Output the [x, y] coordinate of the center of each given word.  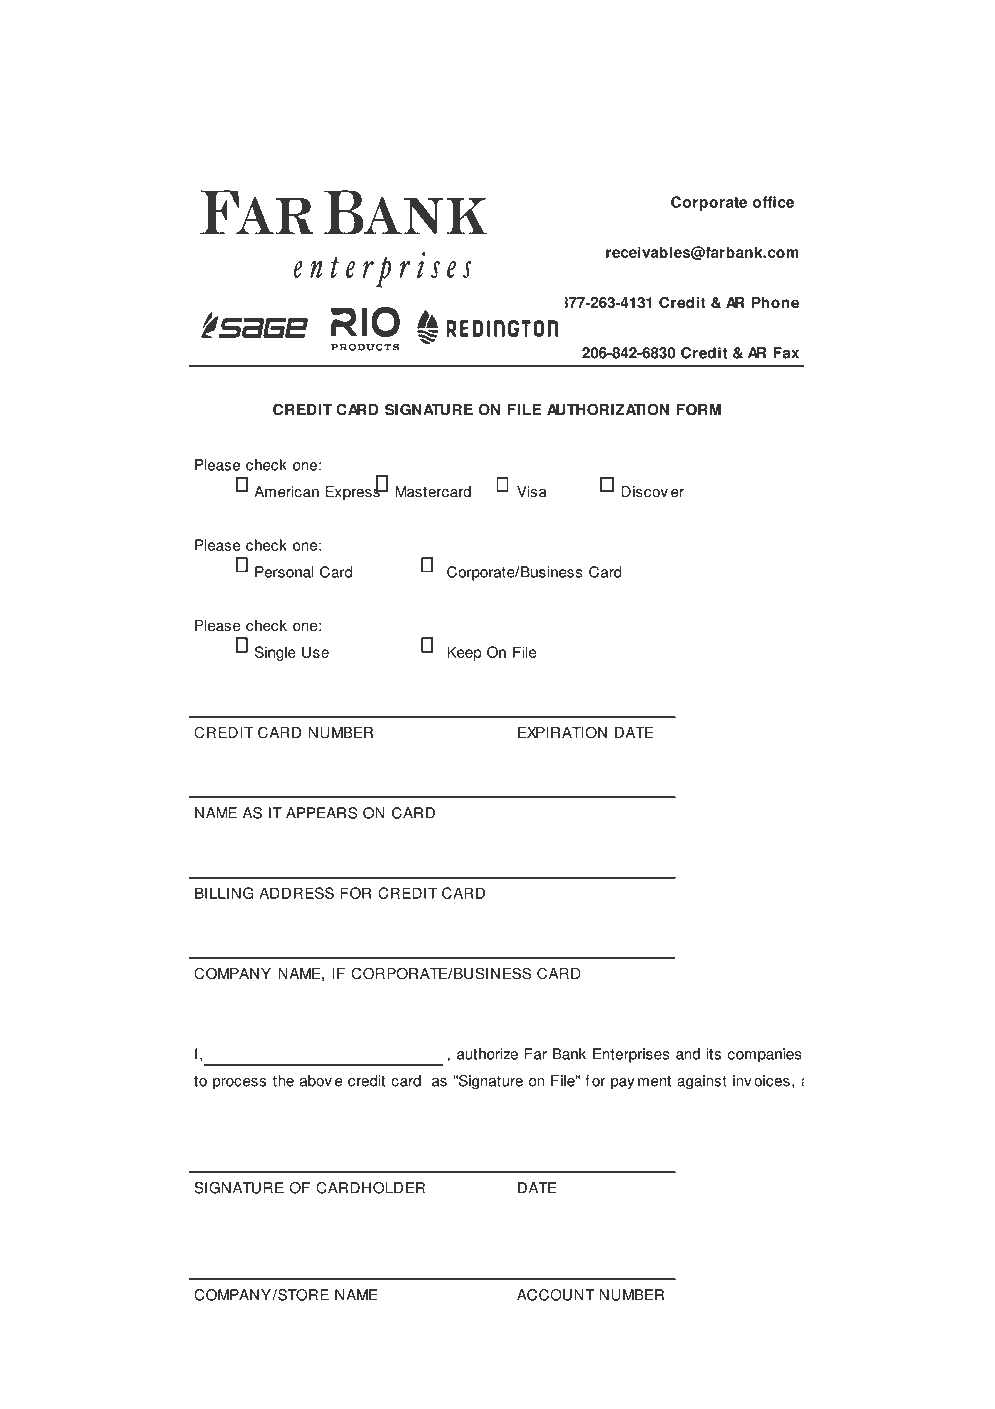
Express [353, 492]
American [286, 492]
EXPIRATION [562, 732]
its [713, 1054]
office [773, 202]
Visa [532, 492]
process [239, 1084]
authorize [487, 1054]
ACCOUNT [556, 1295]
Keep [464, 653]
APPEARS [322, 813]
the [283, 1081]
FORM [698, 409]
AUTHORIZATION [608, 409]
